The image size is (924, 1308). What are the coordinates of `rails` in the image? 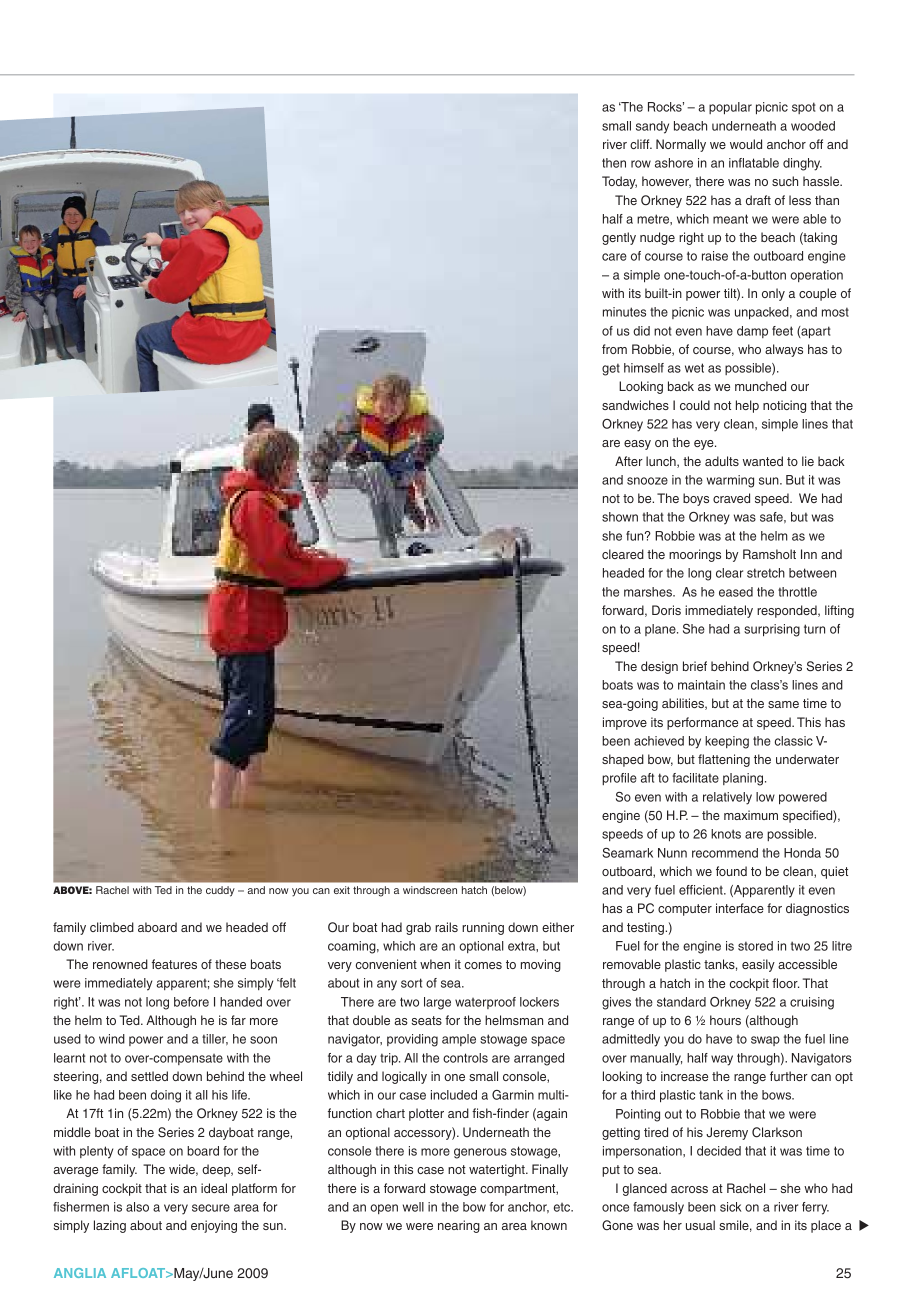 It's located at (446, 927).
